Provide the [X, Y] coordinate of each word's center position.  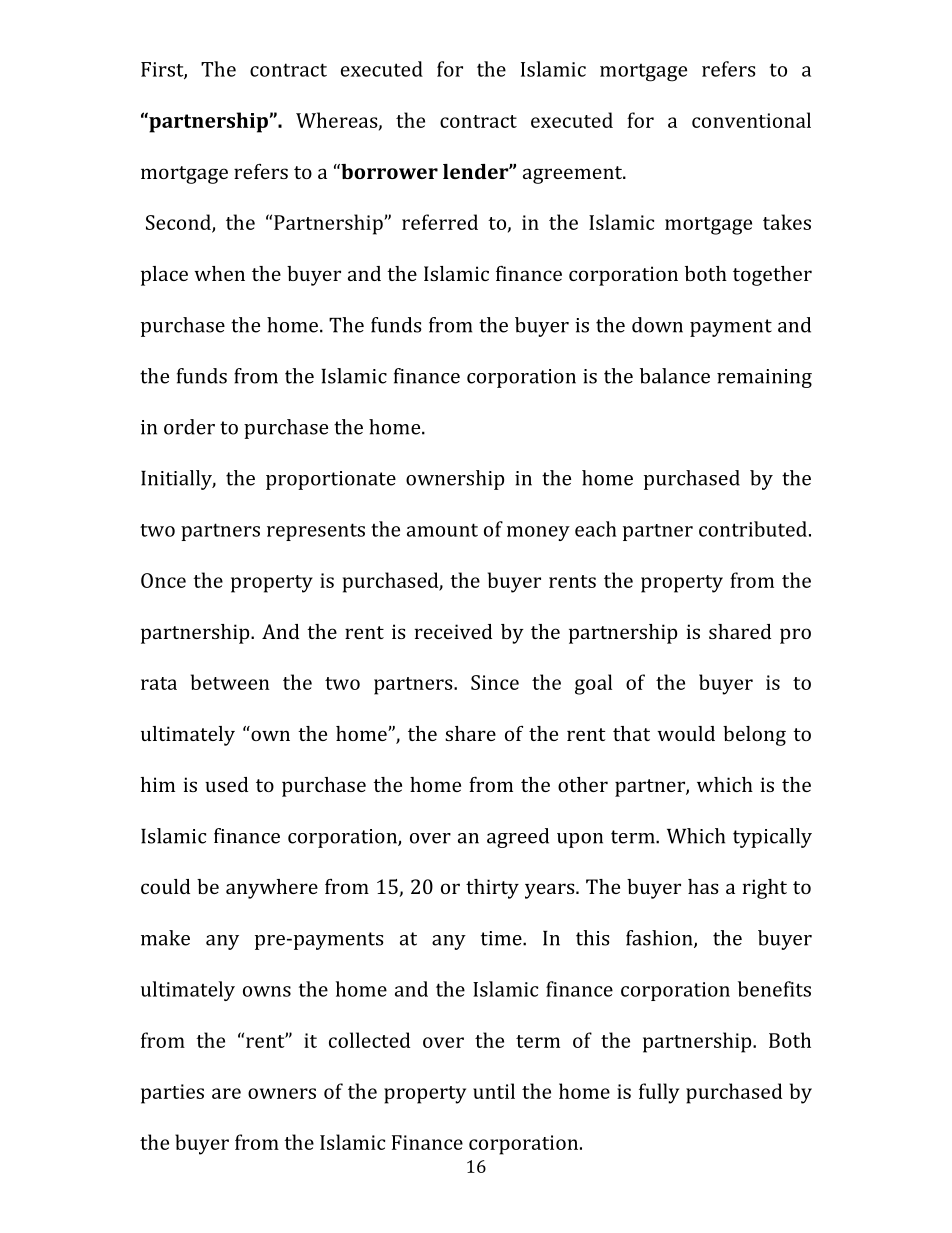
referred [440, 222]
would [686, 733]
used [226, 784]
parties [172, 1094]
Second [179, 223]
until [494, 1091]
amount [442, 530]
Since [495, 682]
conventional [751, 120]
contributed [753, 529]
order [189, 427]
